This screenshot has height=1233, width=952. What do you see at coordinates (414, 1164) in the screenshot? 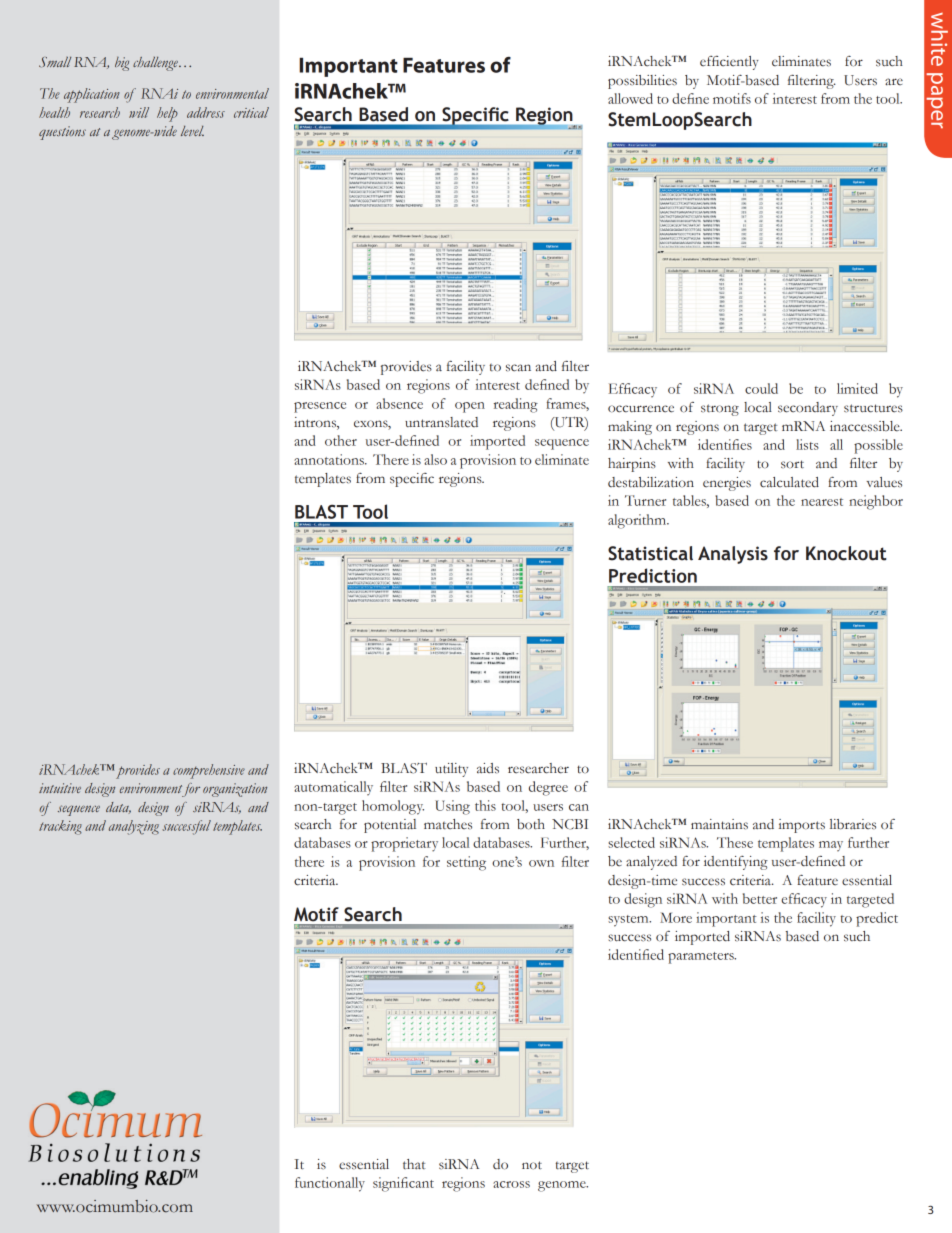
I see `that` at bounding box center [414, 1164].
